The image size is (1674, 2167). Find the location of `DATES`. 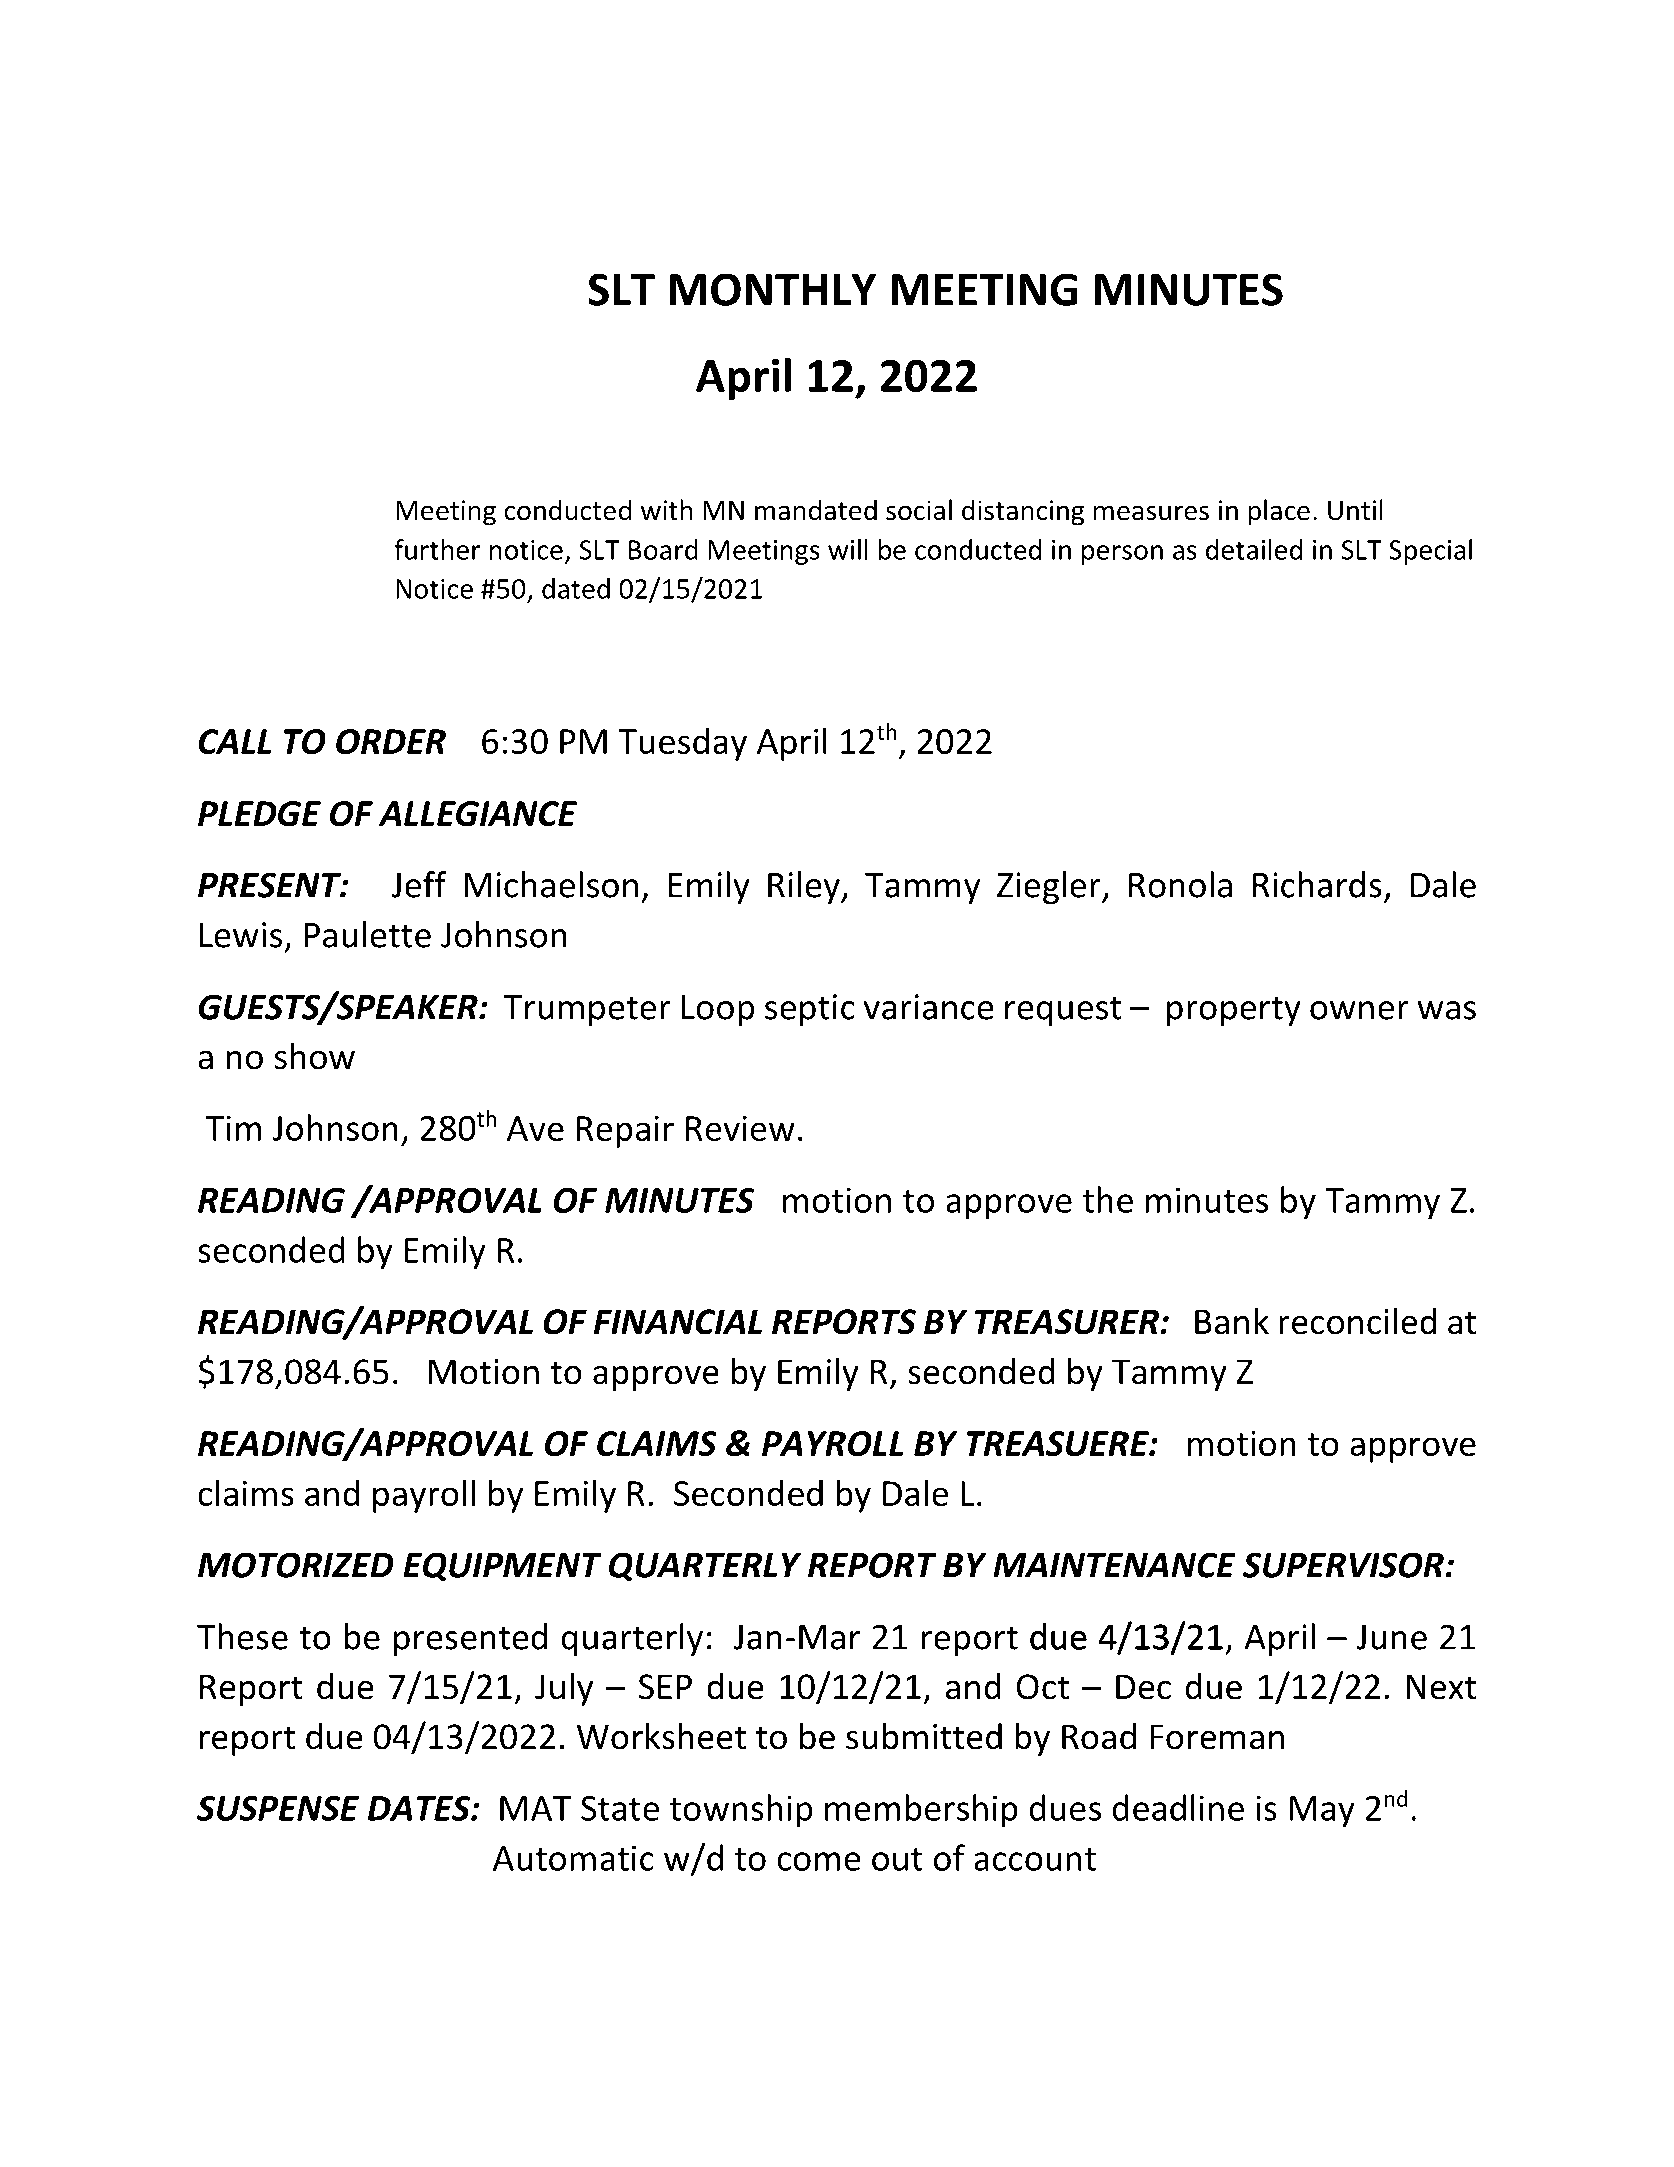

DATES is located at coordinates (420, 1808).
